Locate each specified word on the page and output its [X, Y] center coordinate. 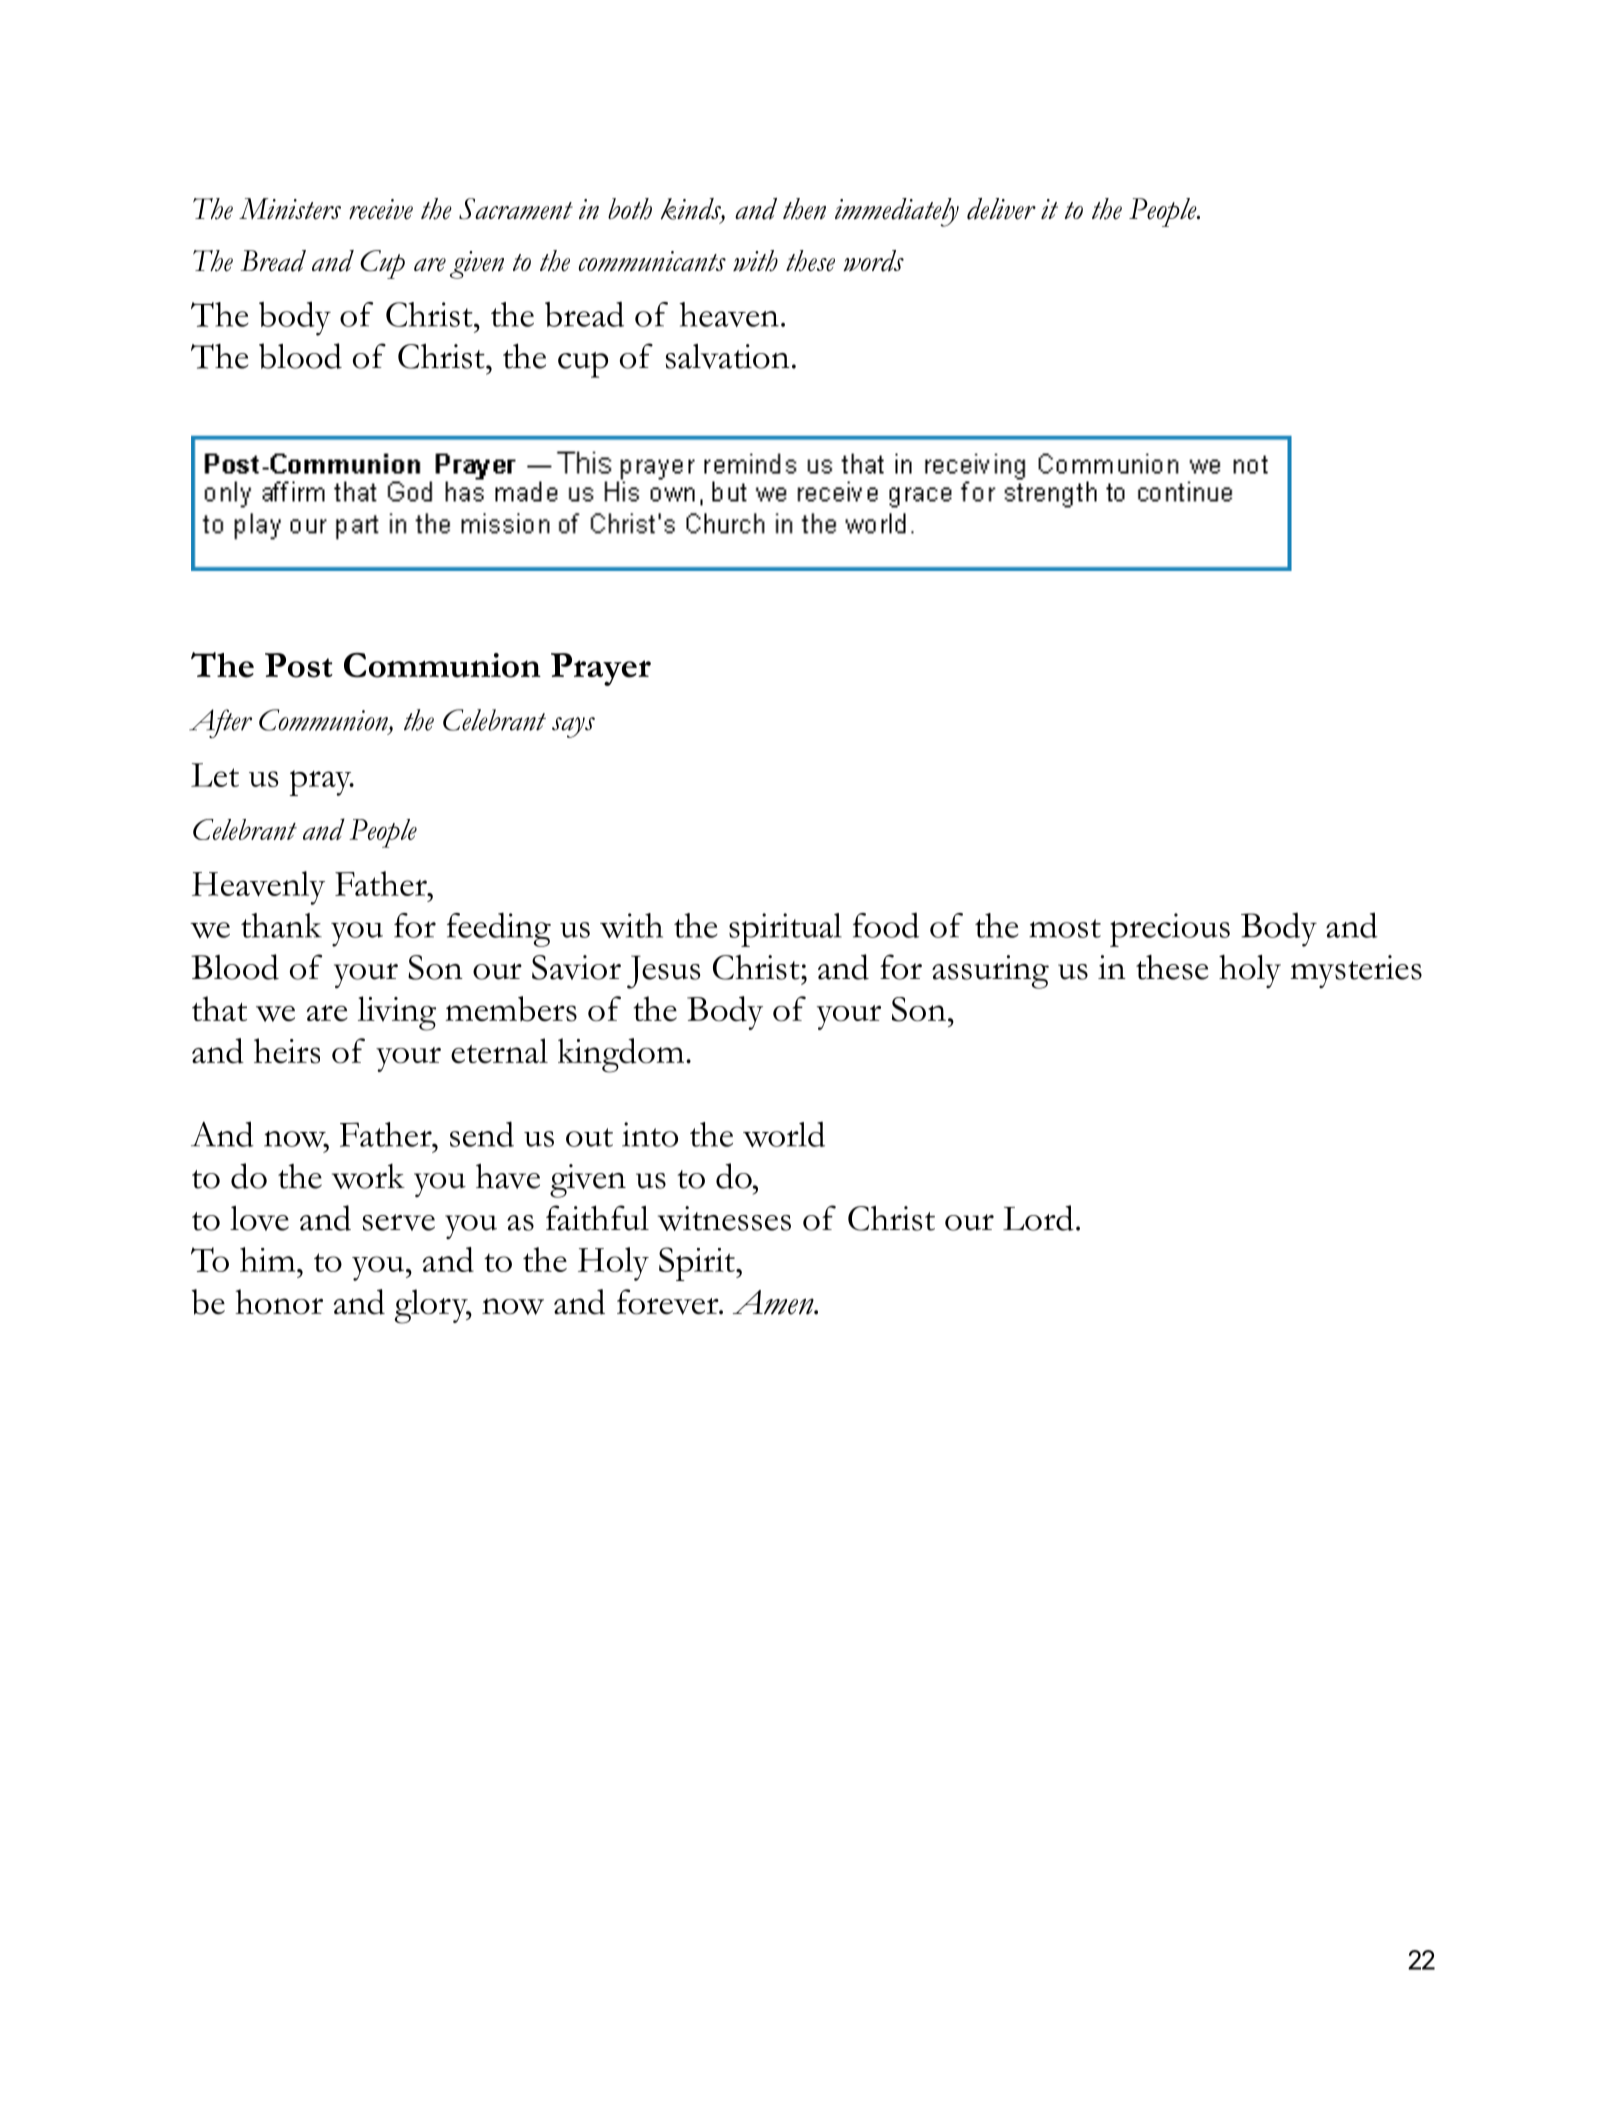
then [804, 209]
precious [1170, 930]
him [269, 1259]
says [573, 727]
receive [381, 209]
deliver [1001, 209]
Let [215, 775]
